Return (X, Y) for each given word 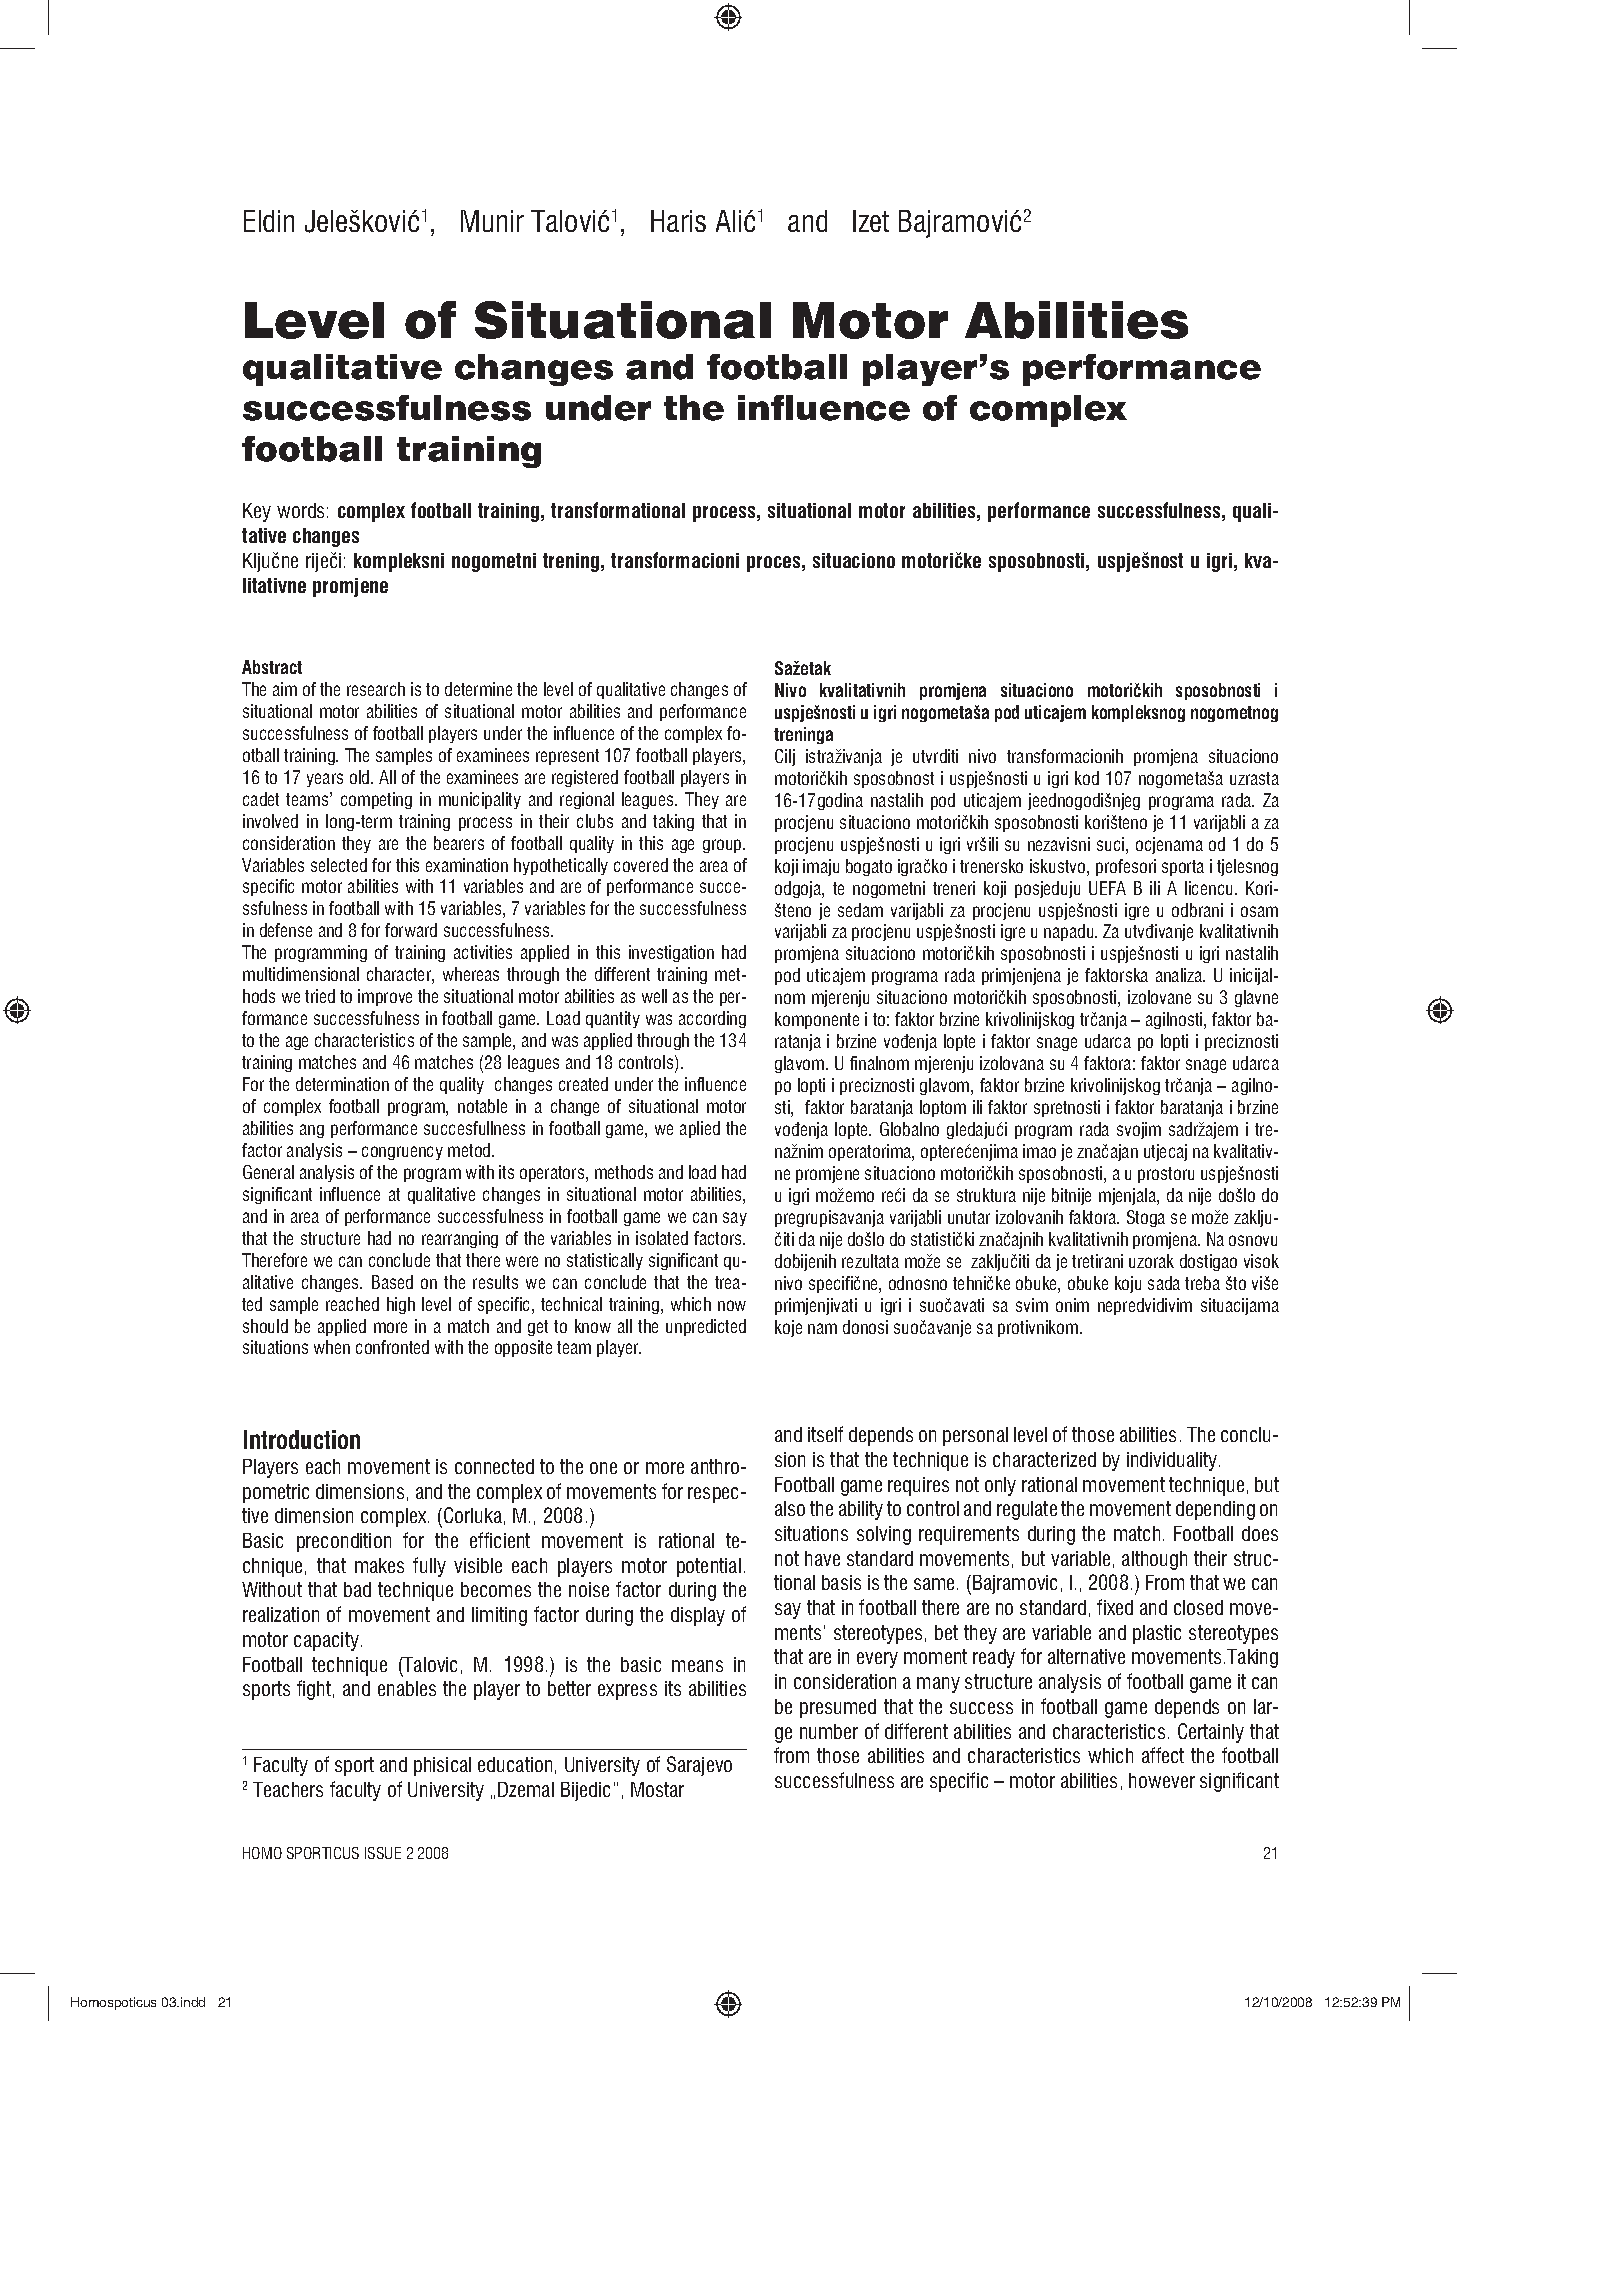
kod (1087, 778)
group (723, 846)
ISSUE (383, 1853)
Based (392, 1282)
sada (1164, 1283)
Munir (492, 221)
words (300, 510)
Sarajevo (699, 1766)
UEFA (1107, 888)
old (361, 777)
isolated (662, 1238)
